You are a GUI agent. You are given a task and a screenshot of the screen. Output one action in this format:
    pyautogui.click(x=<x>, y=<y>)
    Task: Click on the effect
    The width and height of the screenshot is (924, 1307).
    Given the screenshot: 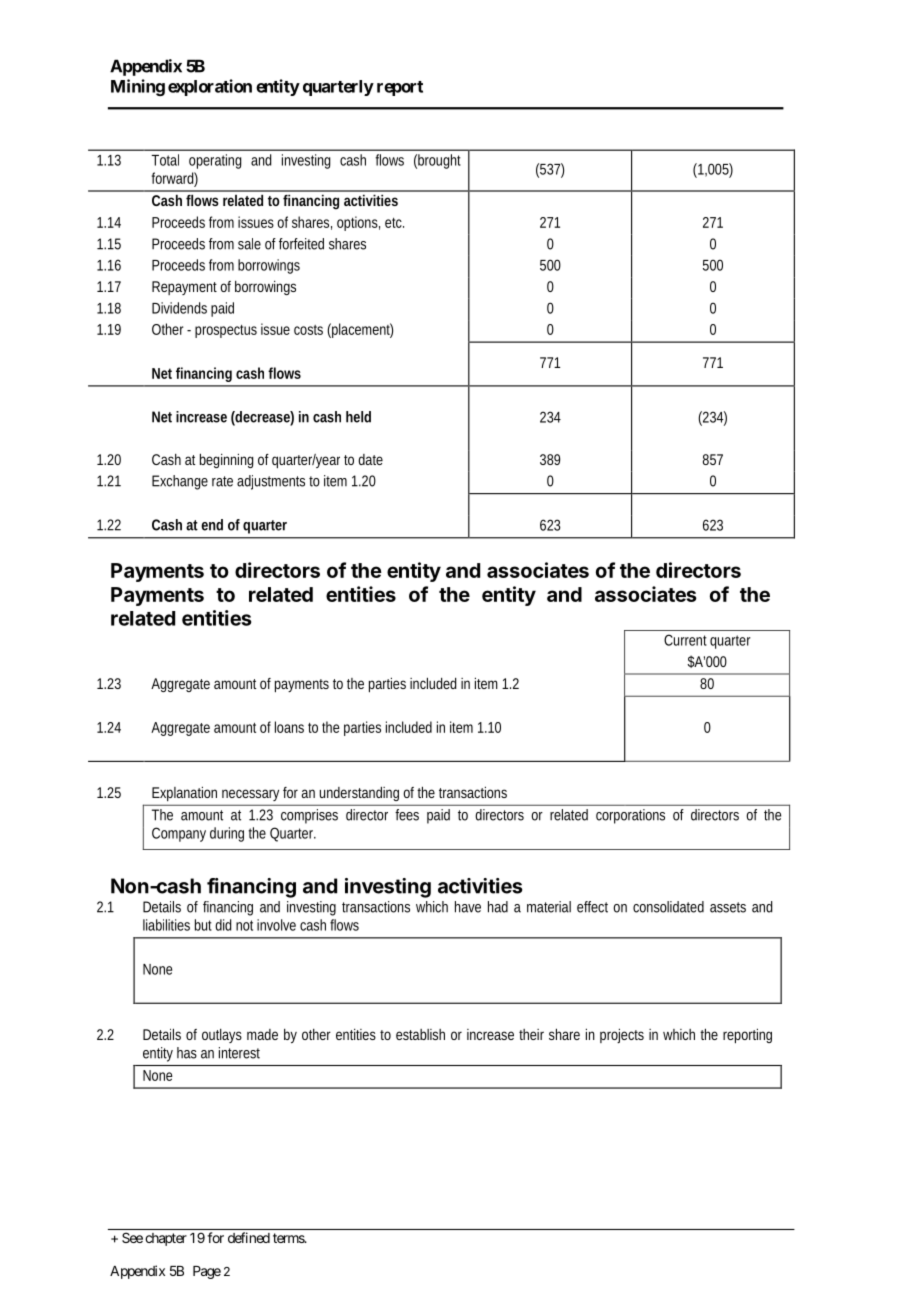 What is the action you would take?
    pyautogui.click(x=592, y=907)
